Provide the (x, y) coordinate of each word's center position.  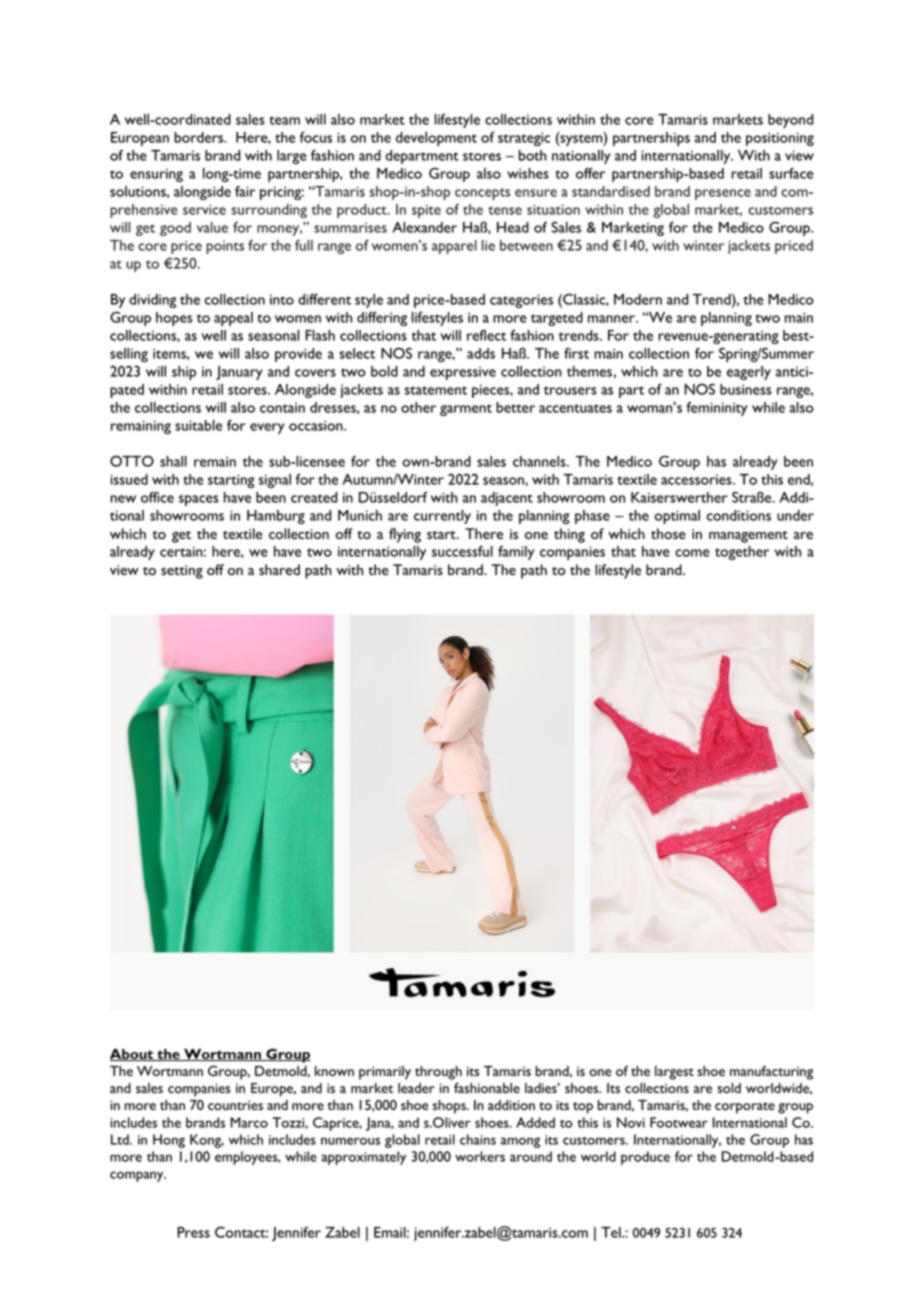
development (436, 139)
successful (462, 551)
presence (723, 194)
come (692, 553)
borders (200, 137)
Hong (169, 1141)
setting (182, 572)
